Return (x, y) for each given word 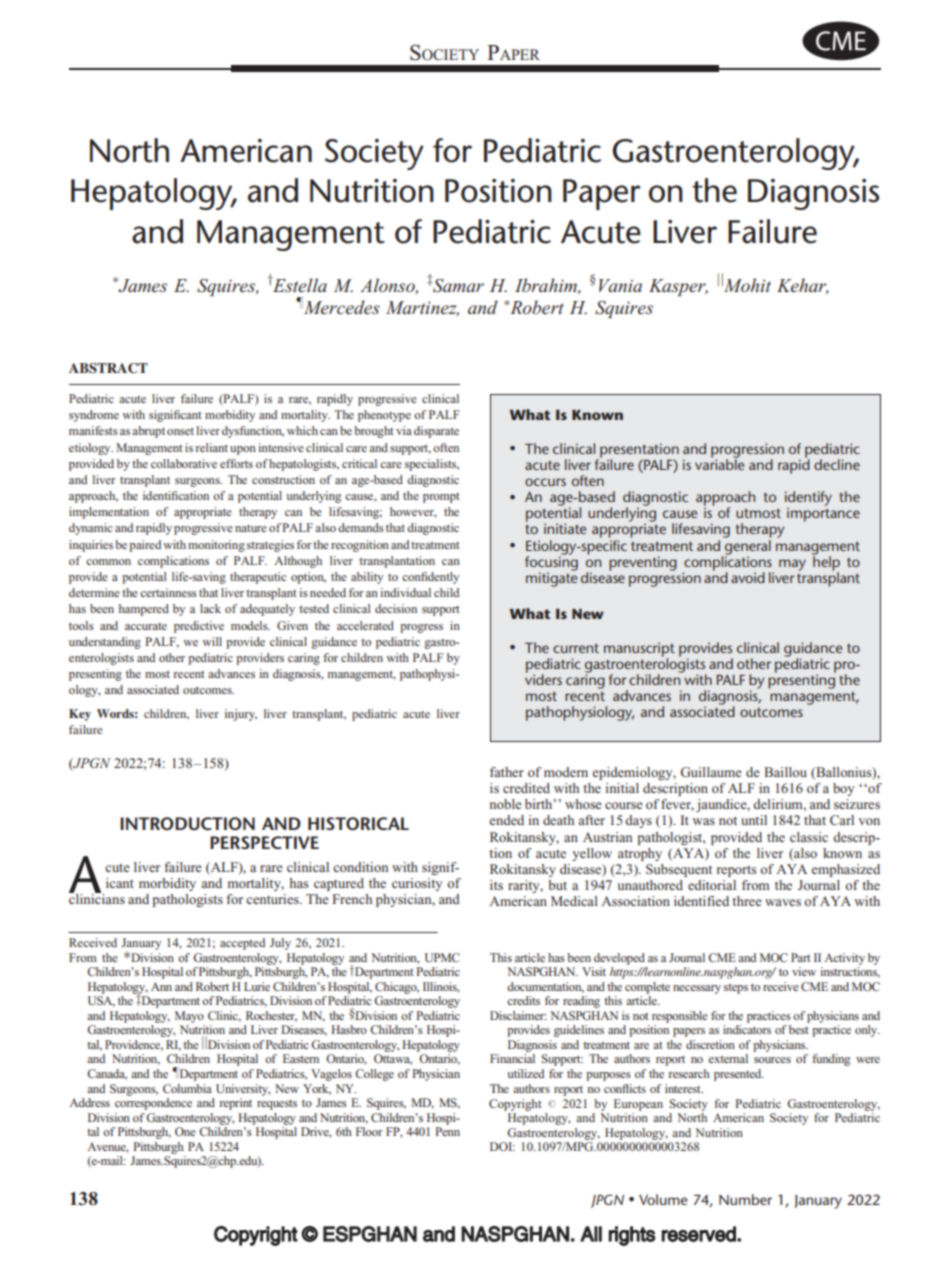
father (507, 772)
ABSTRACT (108, 368)
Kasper (678, 287)
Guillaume (711, 772)
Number (745, 1199)
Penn (447, 1131)
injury (241, 715)
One (185, 1131)
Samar (458, 286)
